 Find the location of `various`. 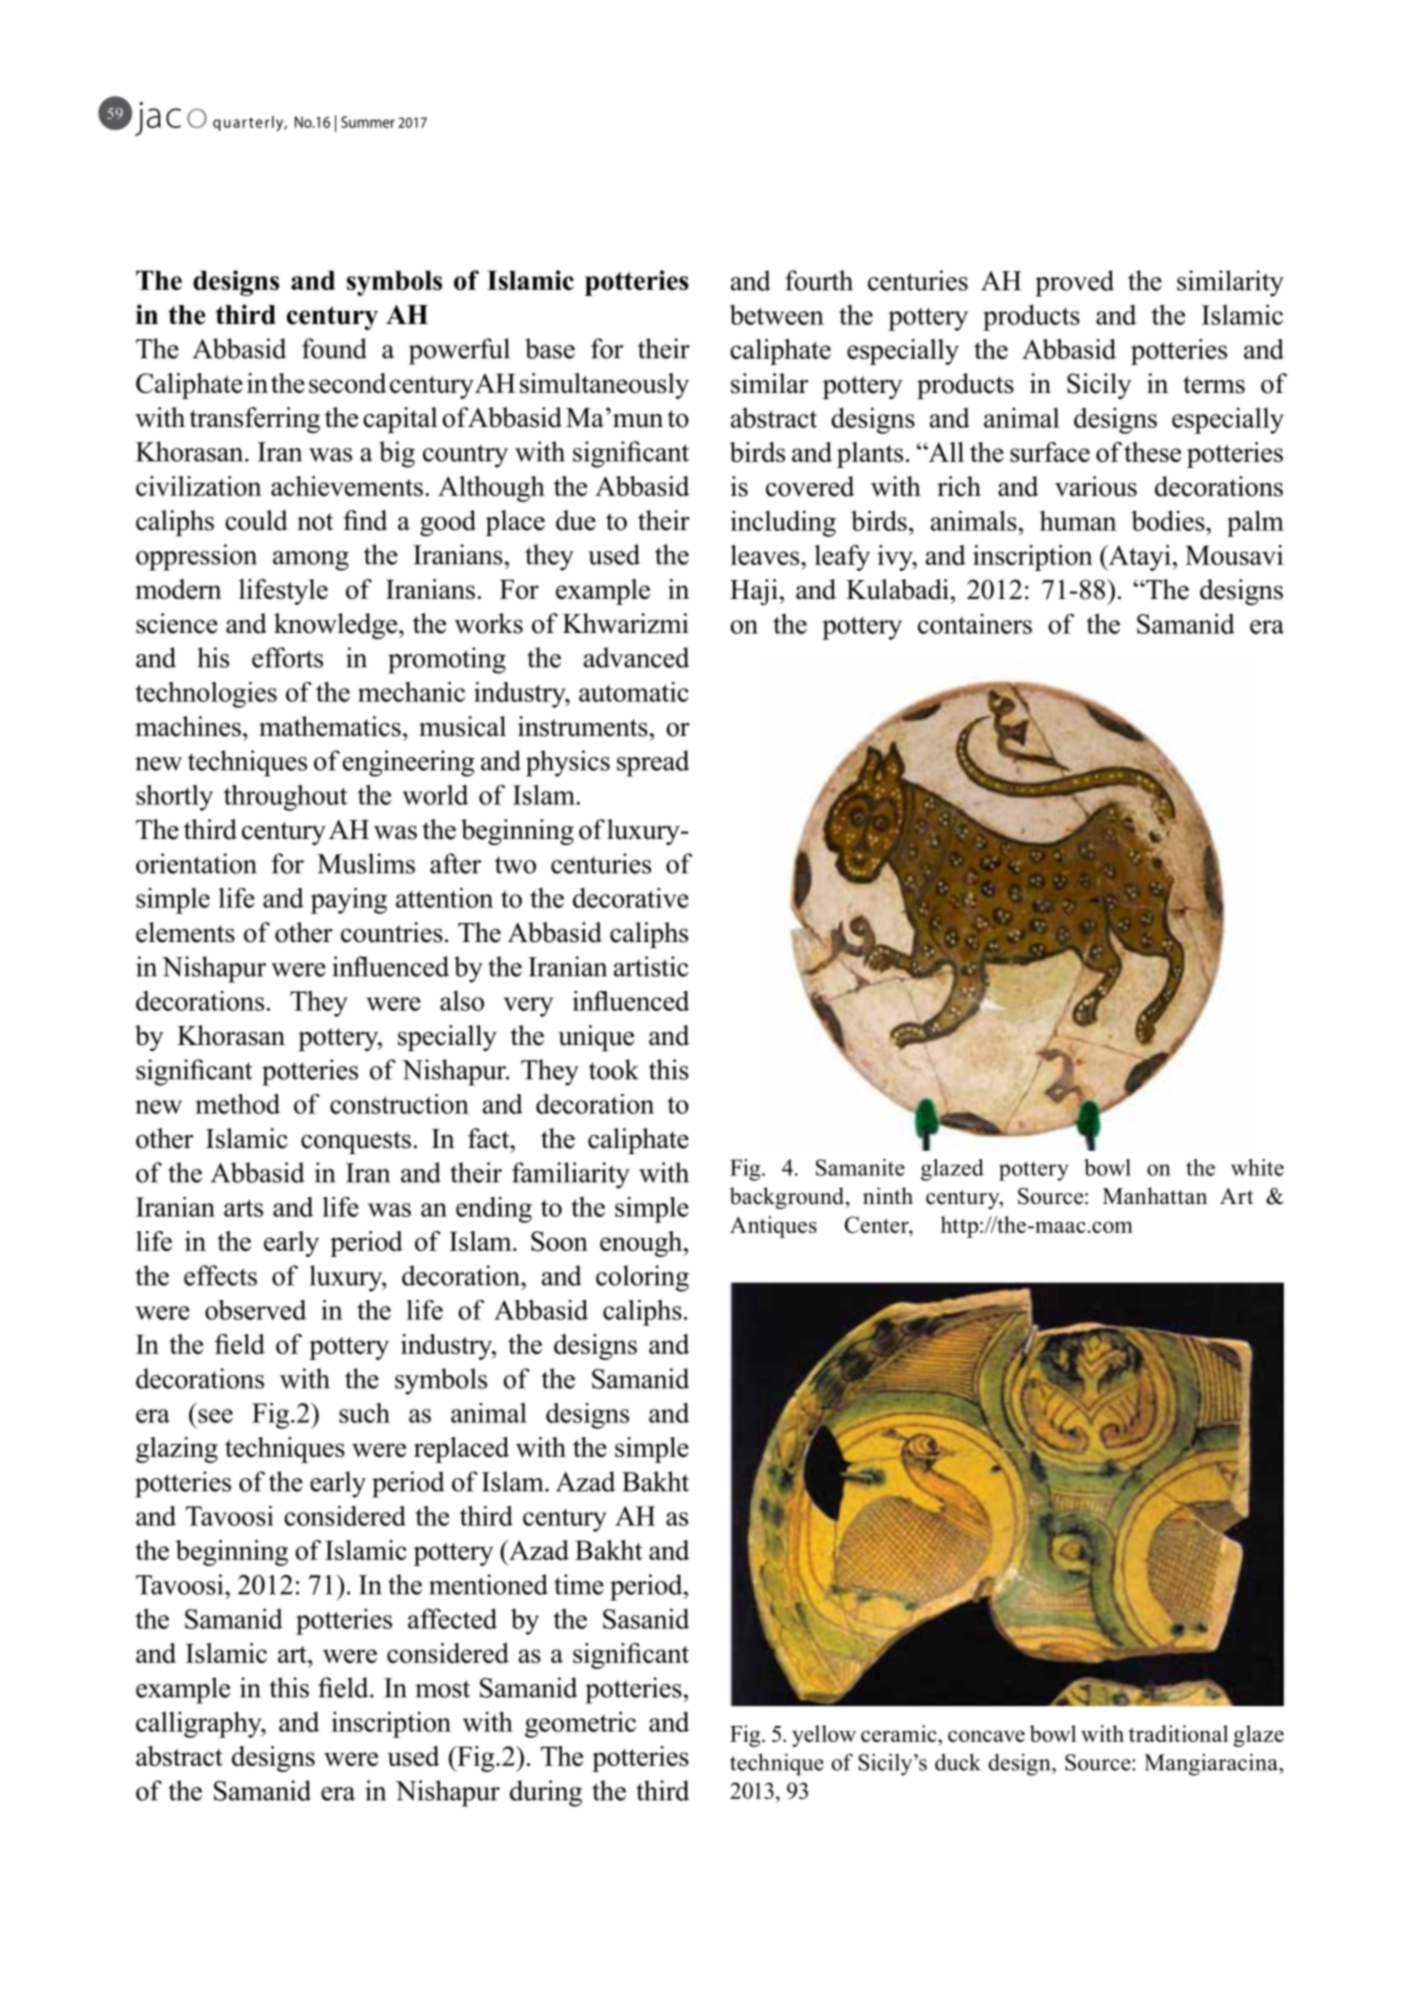

various is located at coordinates (1096, 486).
